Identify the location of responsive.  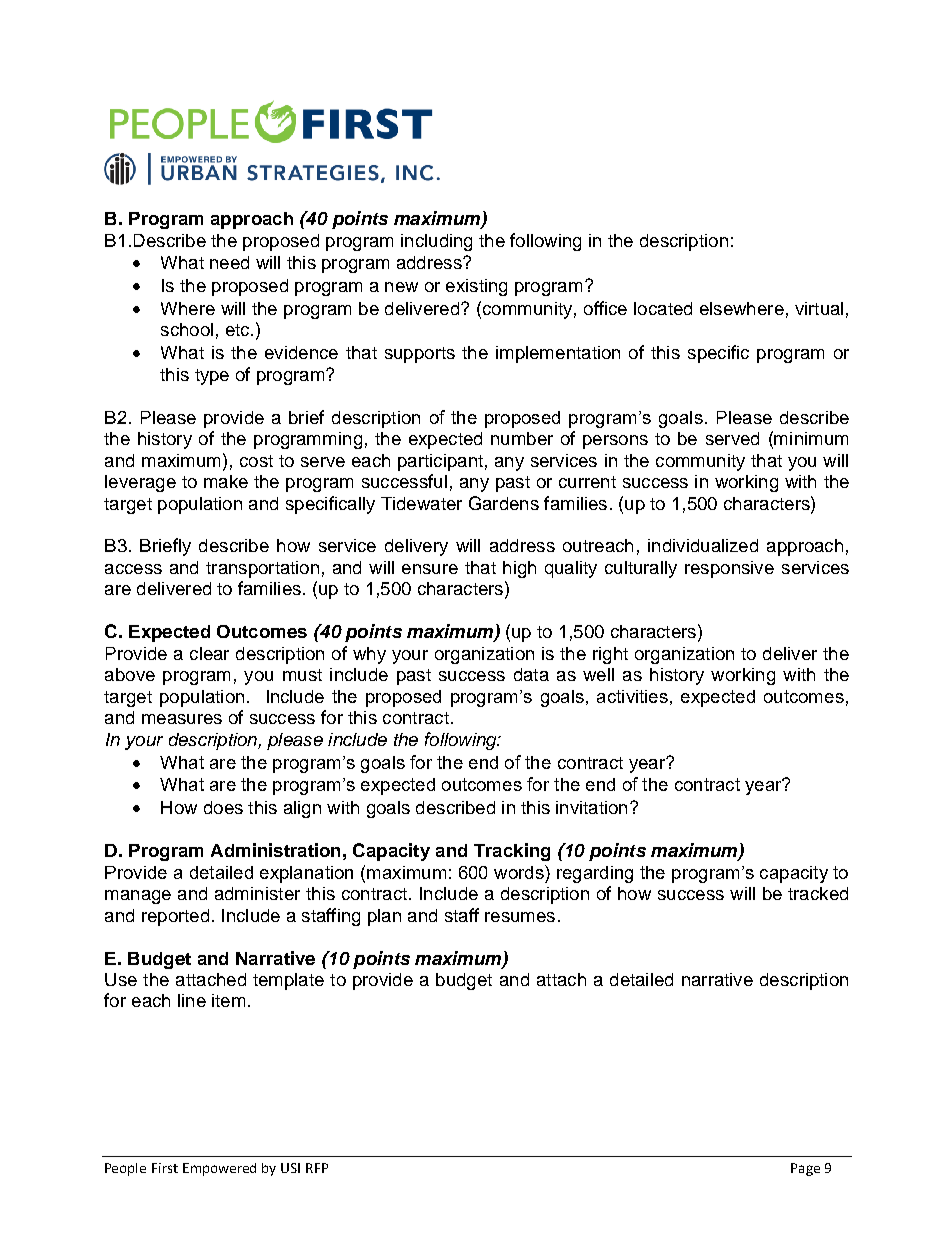
(729, 569).
